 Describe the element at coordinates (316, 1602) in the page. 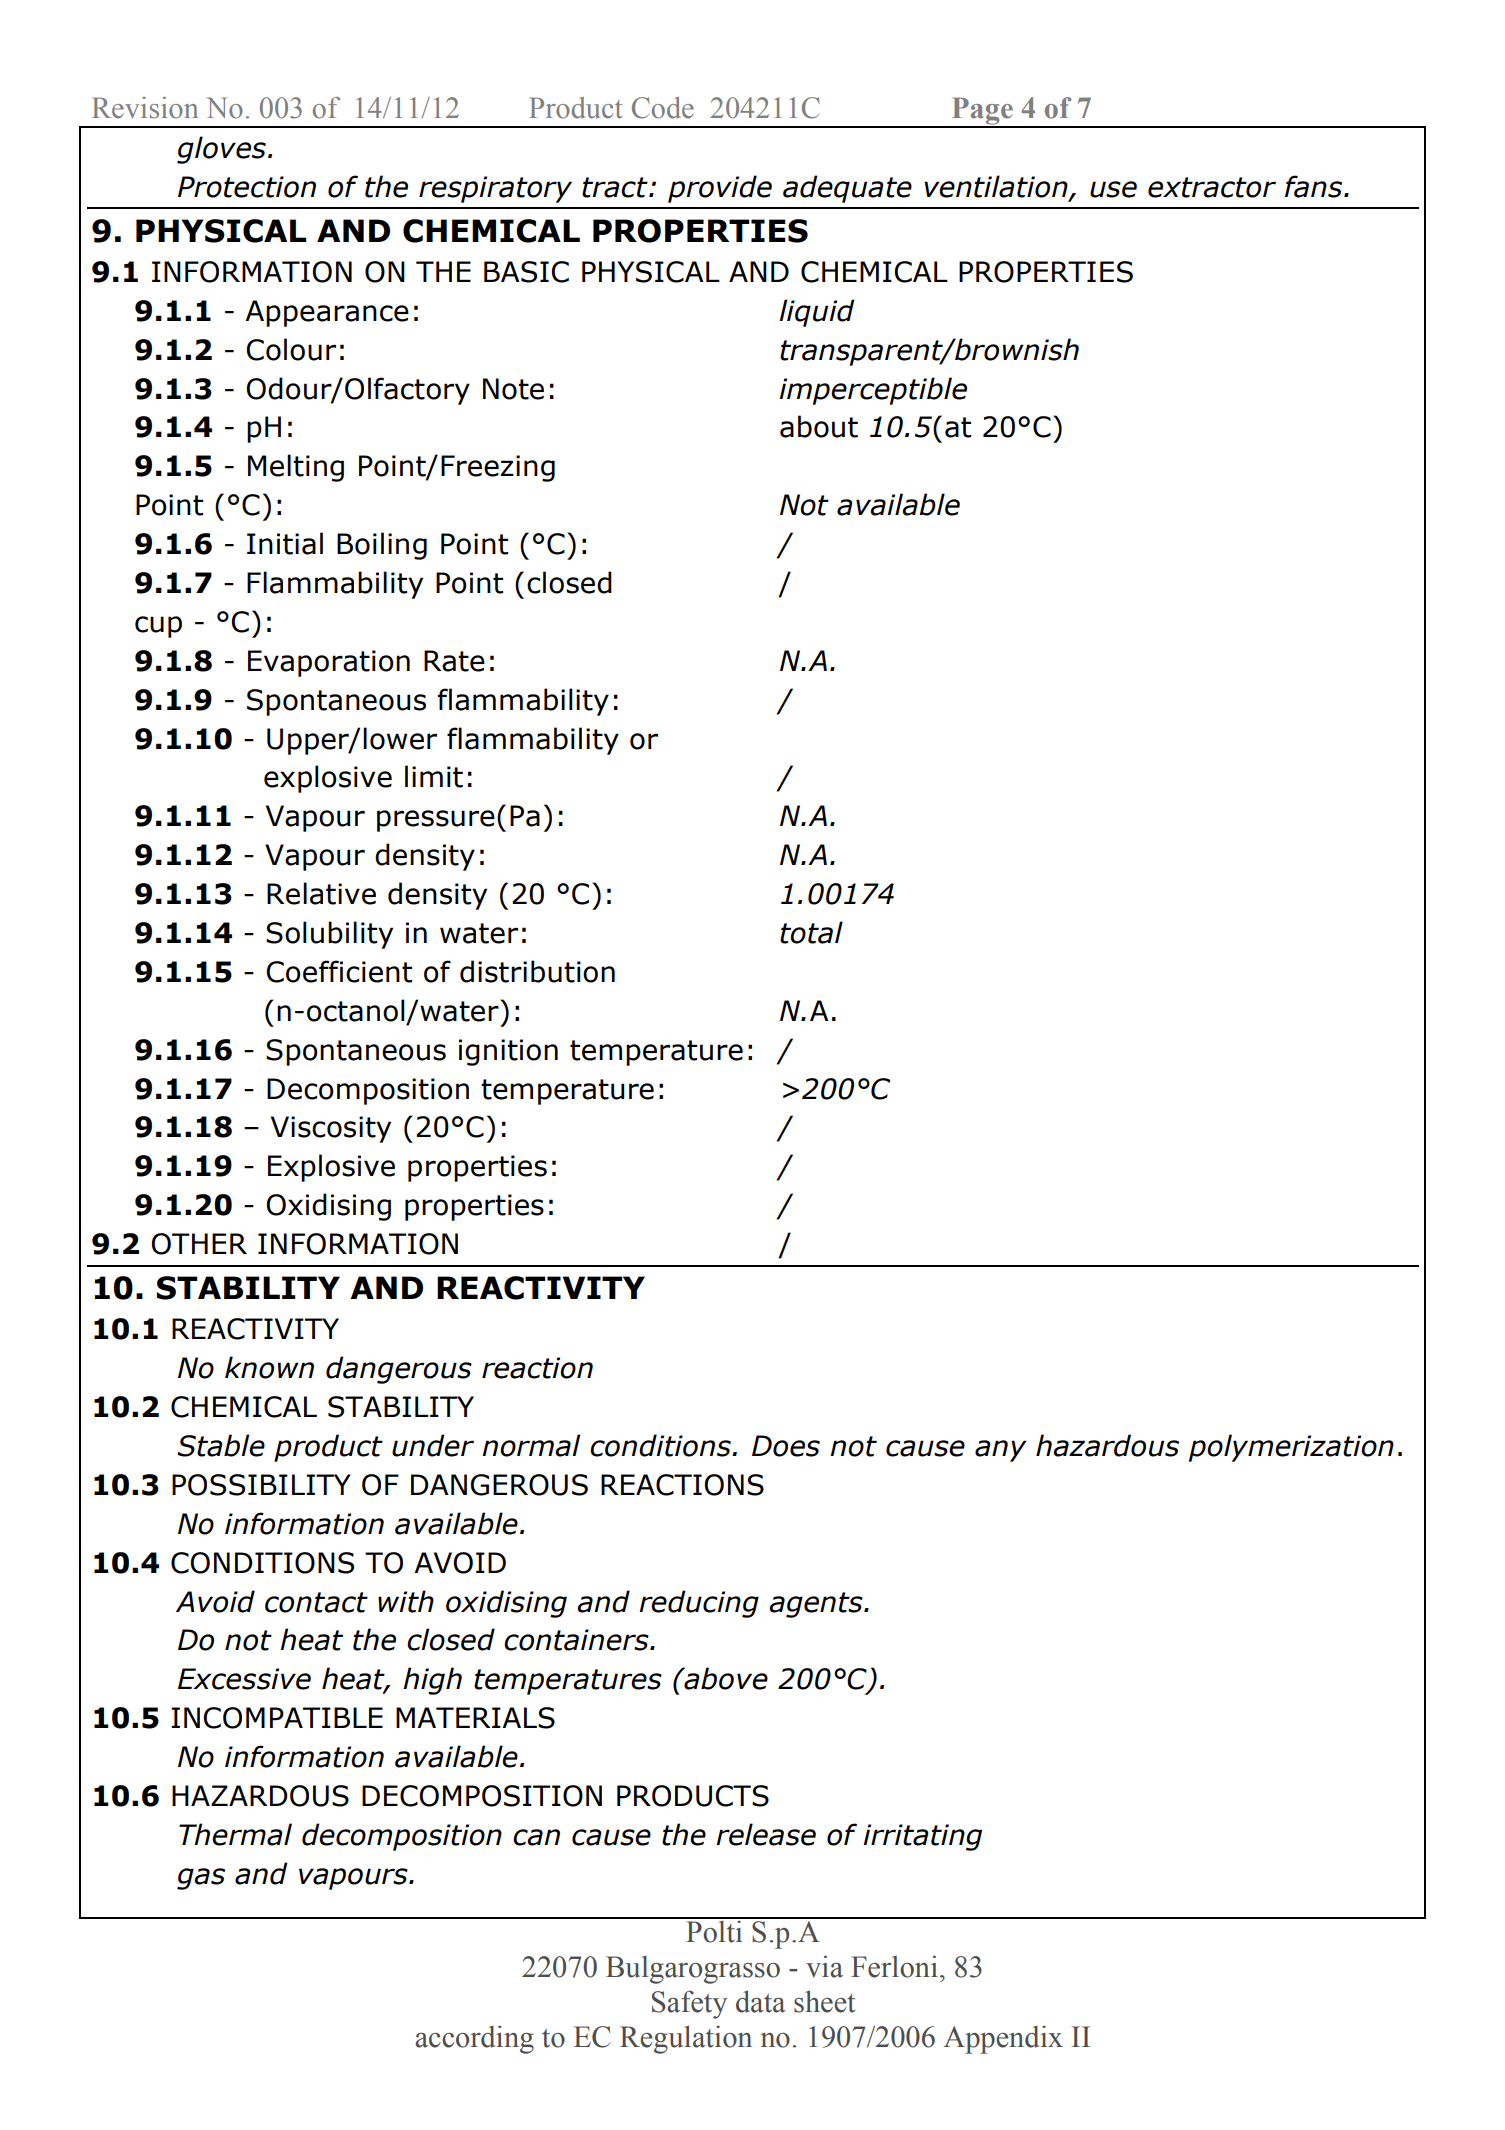

I see `contact` at that location.
